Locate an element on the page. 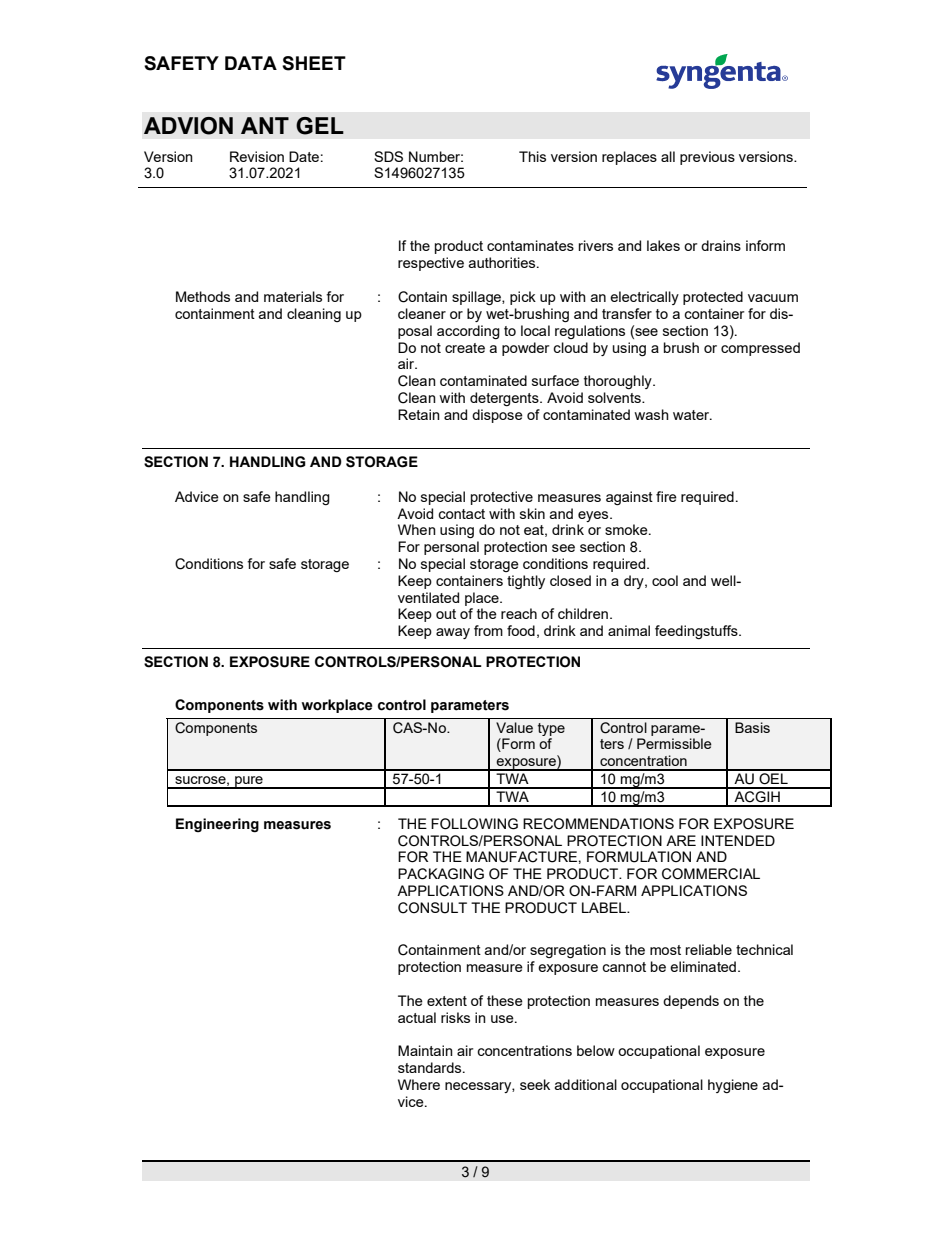 The width and height of the page is (952, 1233). previous is located at coordinates (707, 158).
